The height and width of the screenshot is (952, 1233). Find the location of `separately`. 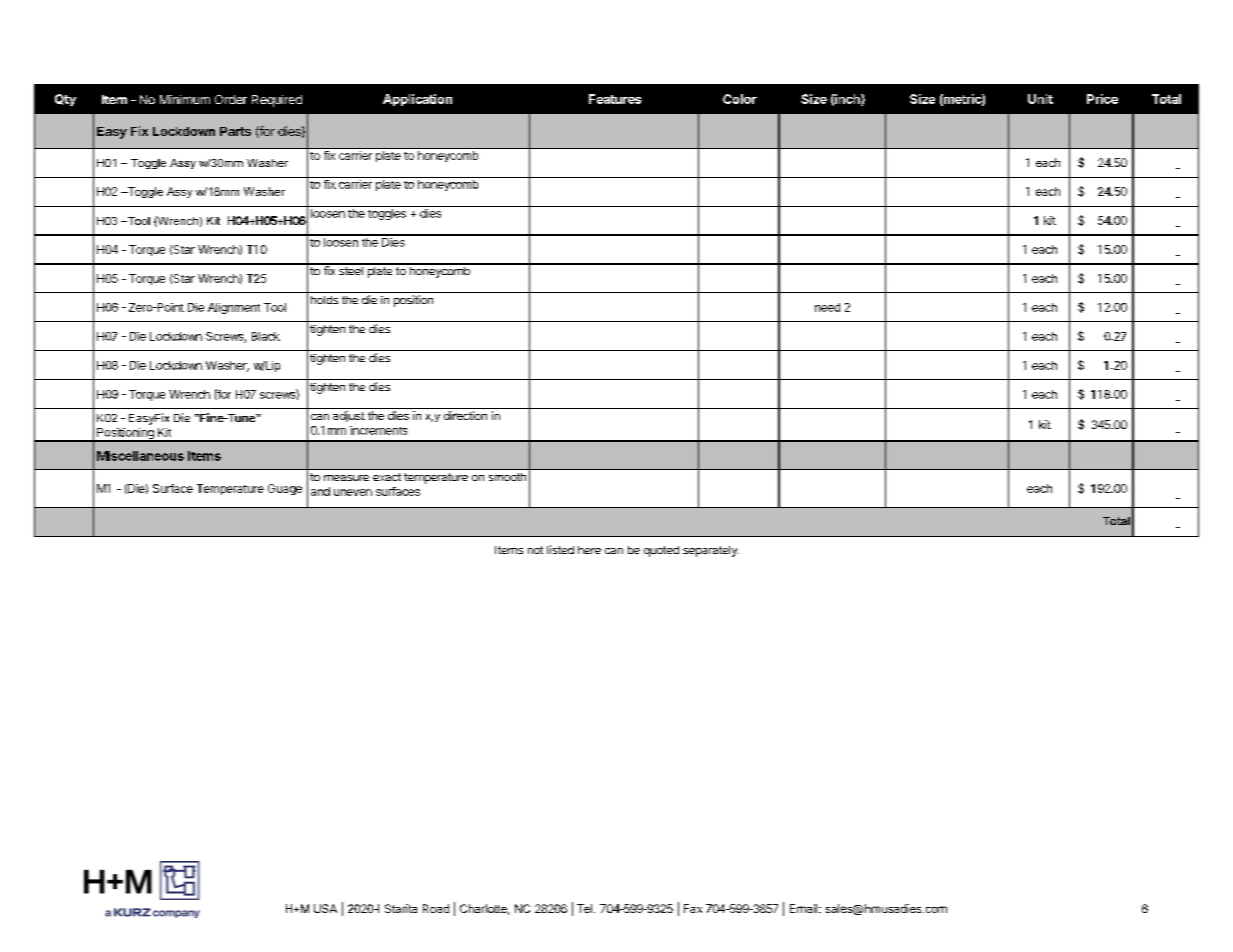

separately is located at coordinates (711, 551).
